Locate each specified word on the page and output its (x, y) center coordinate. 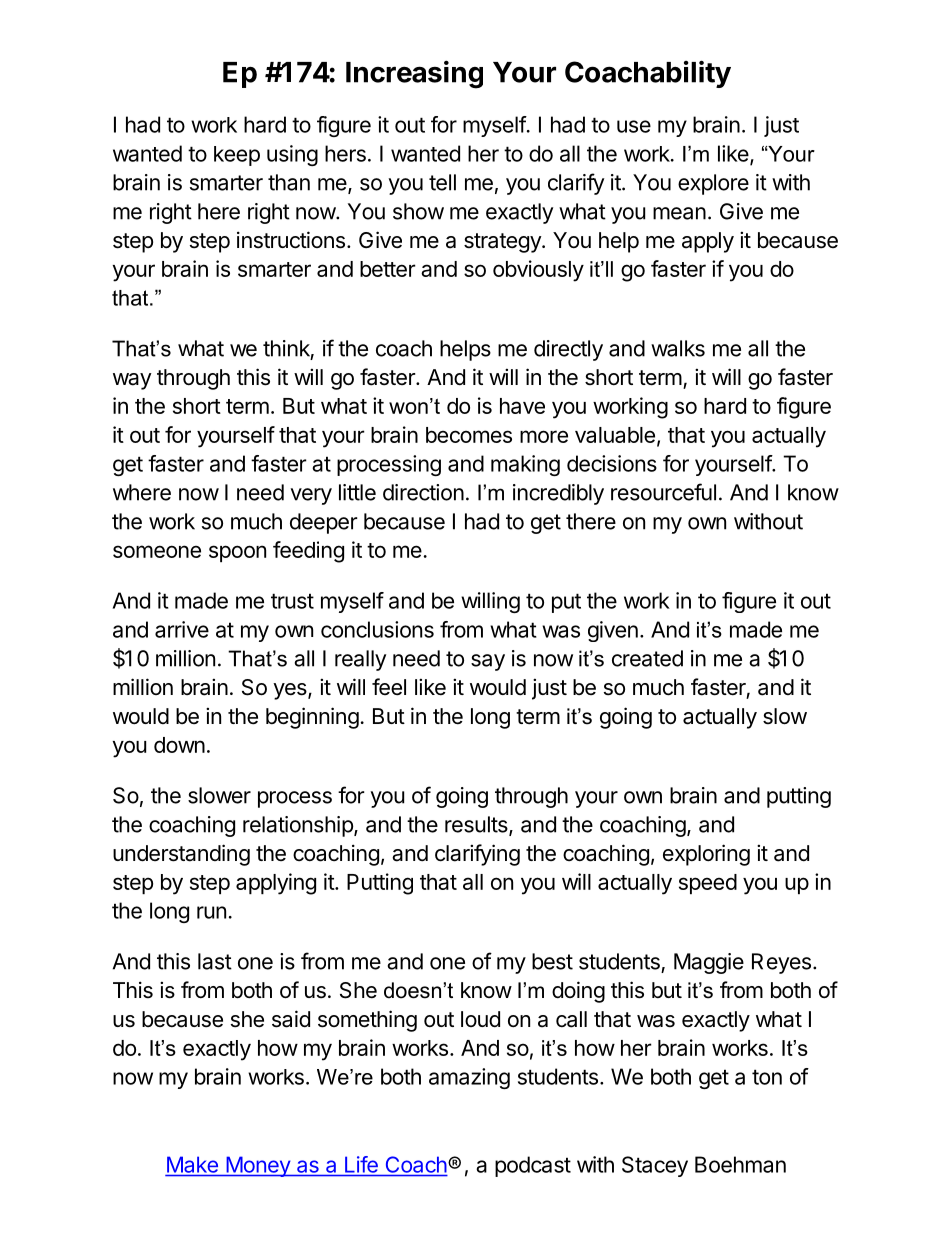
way (132, 381)
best (552, 961)
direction (423, 492)
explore (713, 184)
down (179, 745)
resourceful (663, 492)
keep (237, 156)
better (388, 269)
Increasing (414, 74)
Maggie (709, 963)
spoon (237, 553)
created (647, 658)
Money (258, 1166)
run (211, 912)
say (488, 662)
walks (678, 348)
